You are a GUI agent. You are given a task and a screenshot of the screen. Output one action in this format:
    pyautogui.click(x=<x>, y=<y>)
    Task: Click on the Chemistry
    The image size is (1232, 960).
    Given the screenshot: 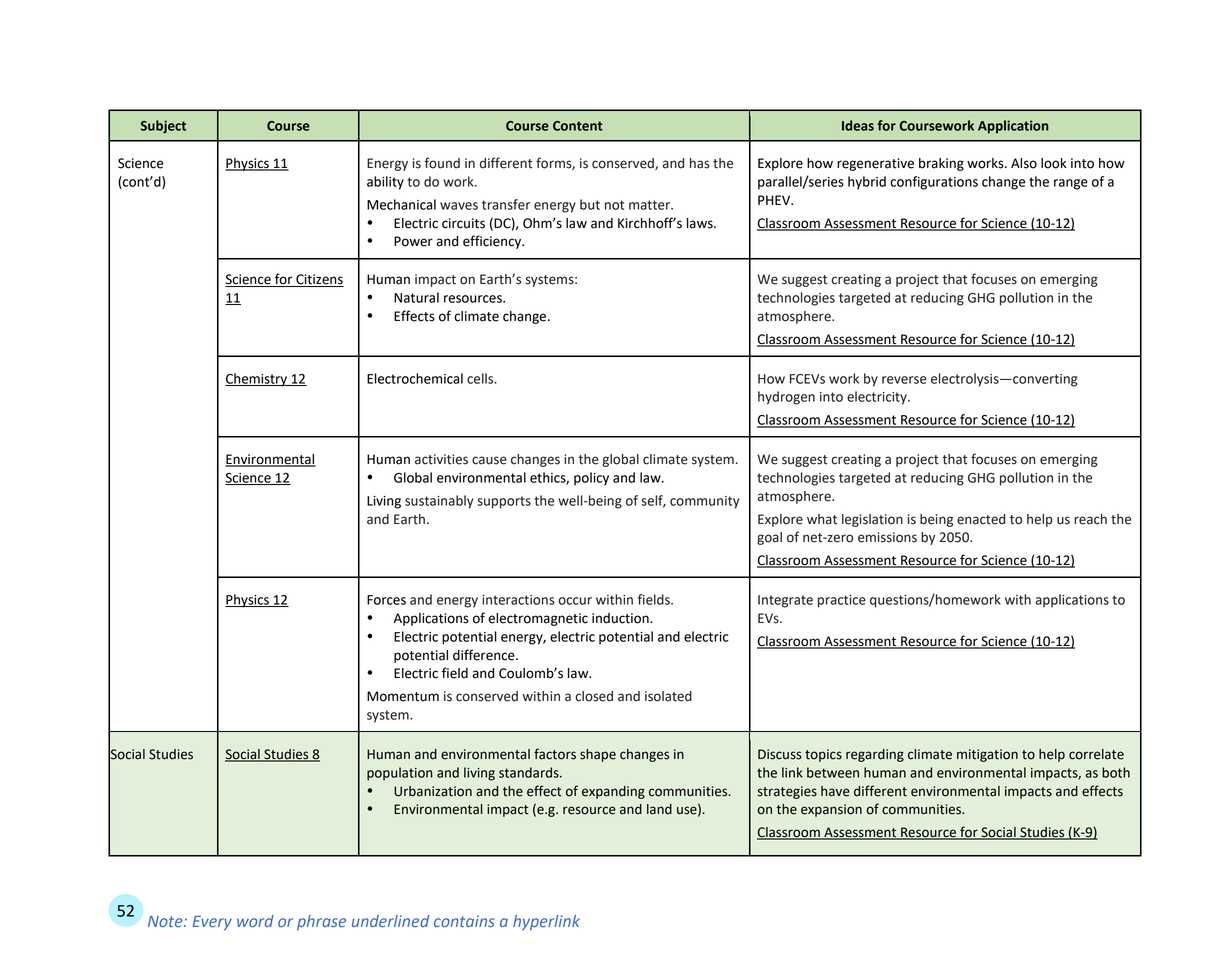 What is the action you would take?
    pyautogui.click(x=257, y=380)
